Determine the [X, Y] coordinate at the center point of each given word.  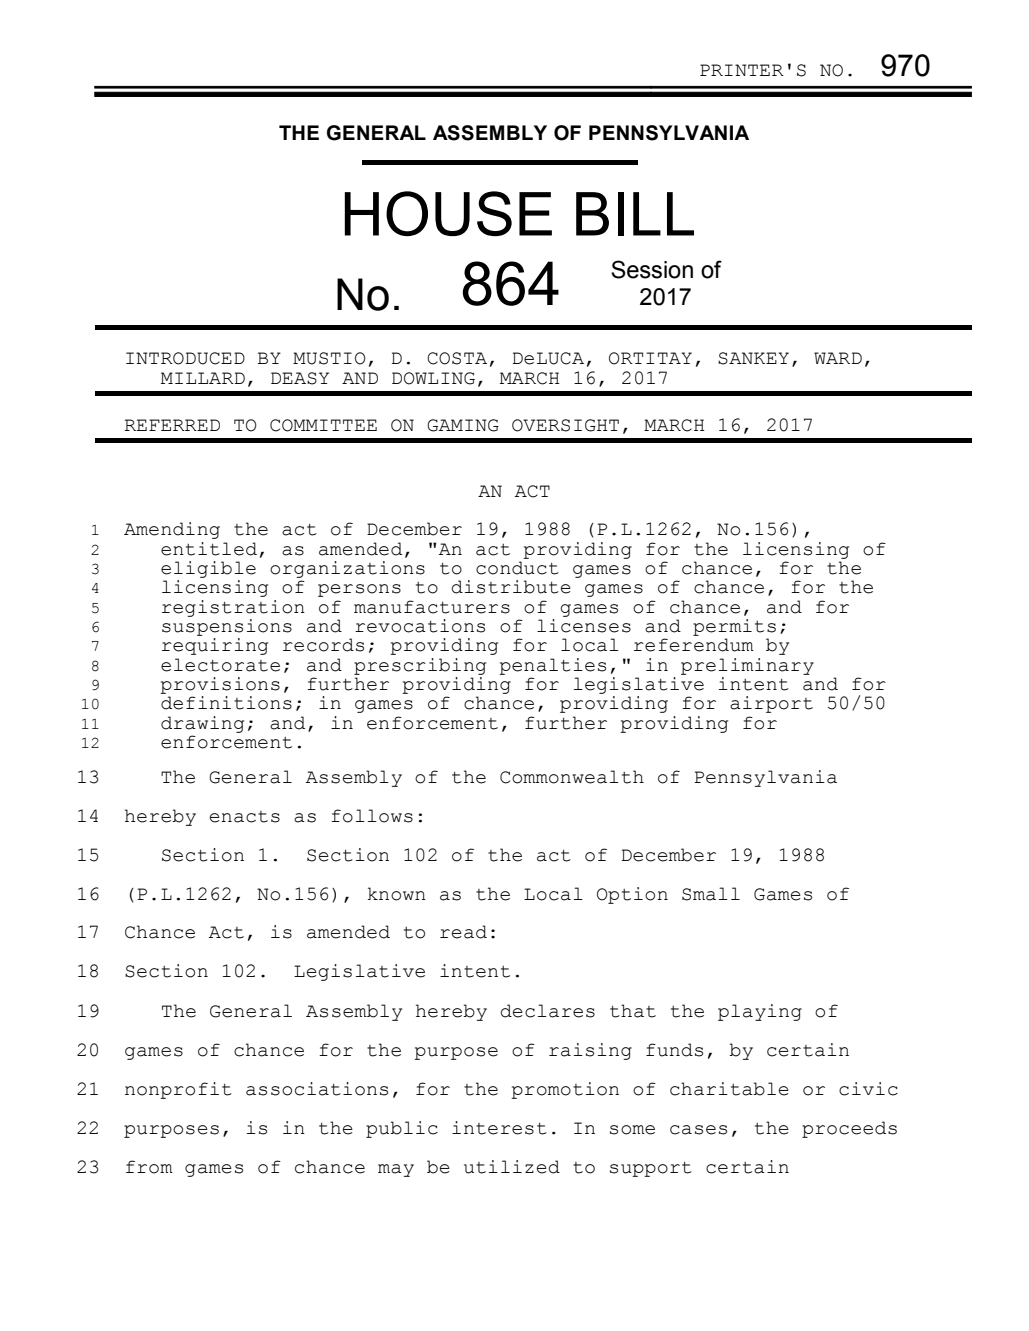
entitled [209, 549]
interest [499, 1128]
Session [652, 269]
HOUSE [448, 213]
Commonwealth [572, 777]
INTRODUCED [185, 358]
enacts [245, 817]
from [149, 1167]
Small [711, 894]
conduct [517, 568]
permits [734, 627]
